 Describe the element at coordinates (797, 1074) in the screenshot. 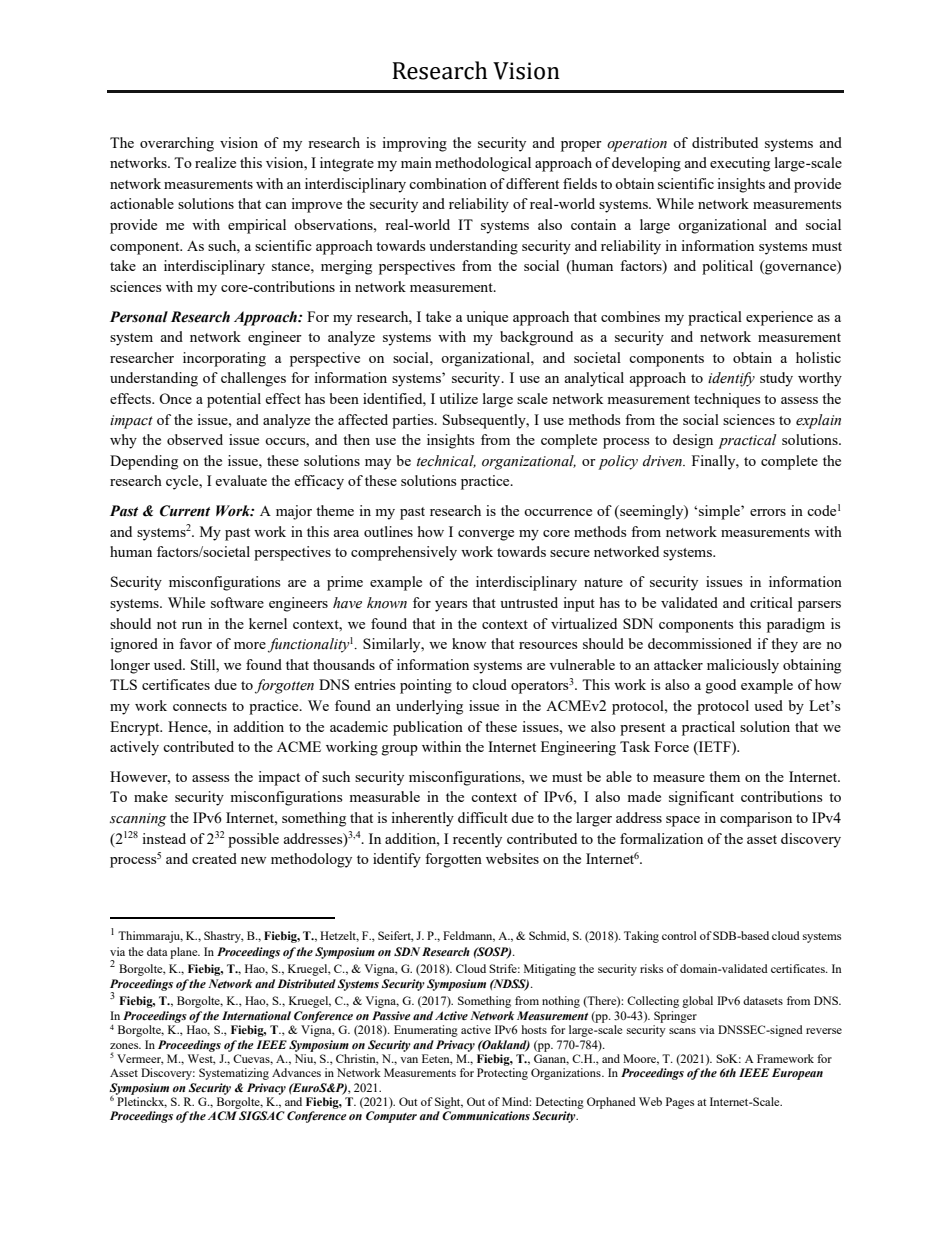

I see `European` at that location.
